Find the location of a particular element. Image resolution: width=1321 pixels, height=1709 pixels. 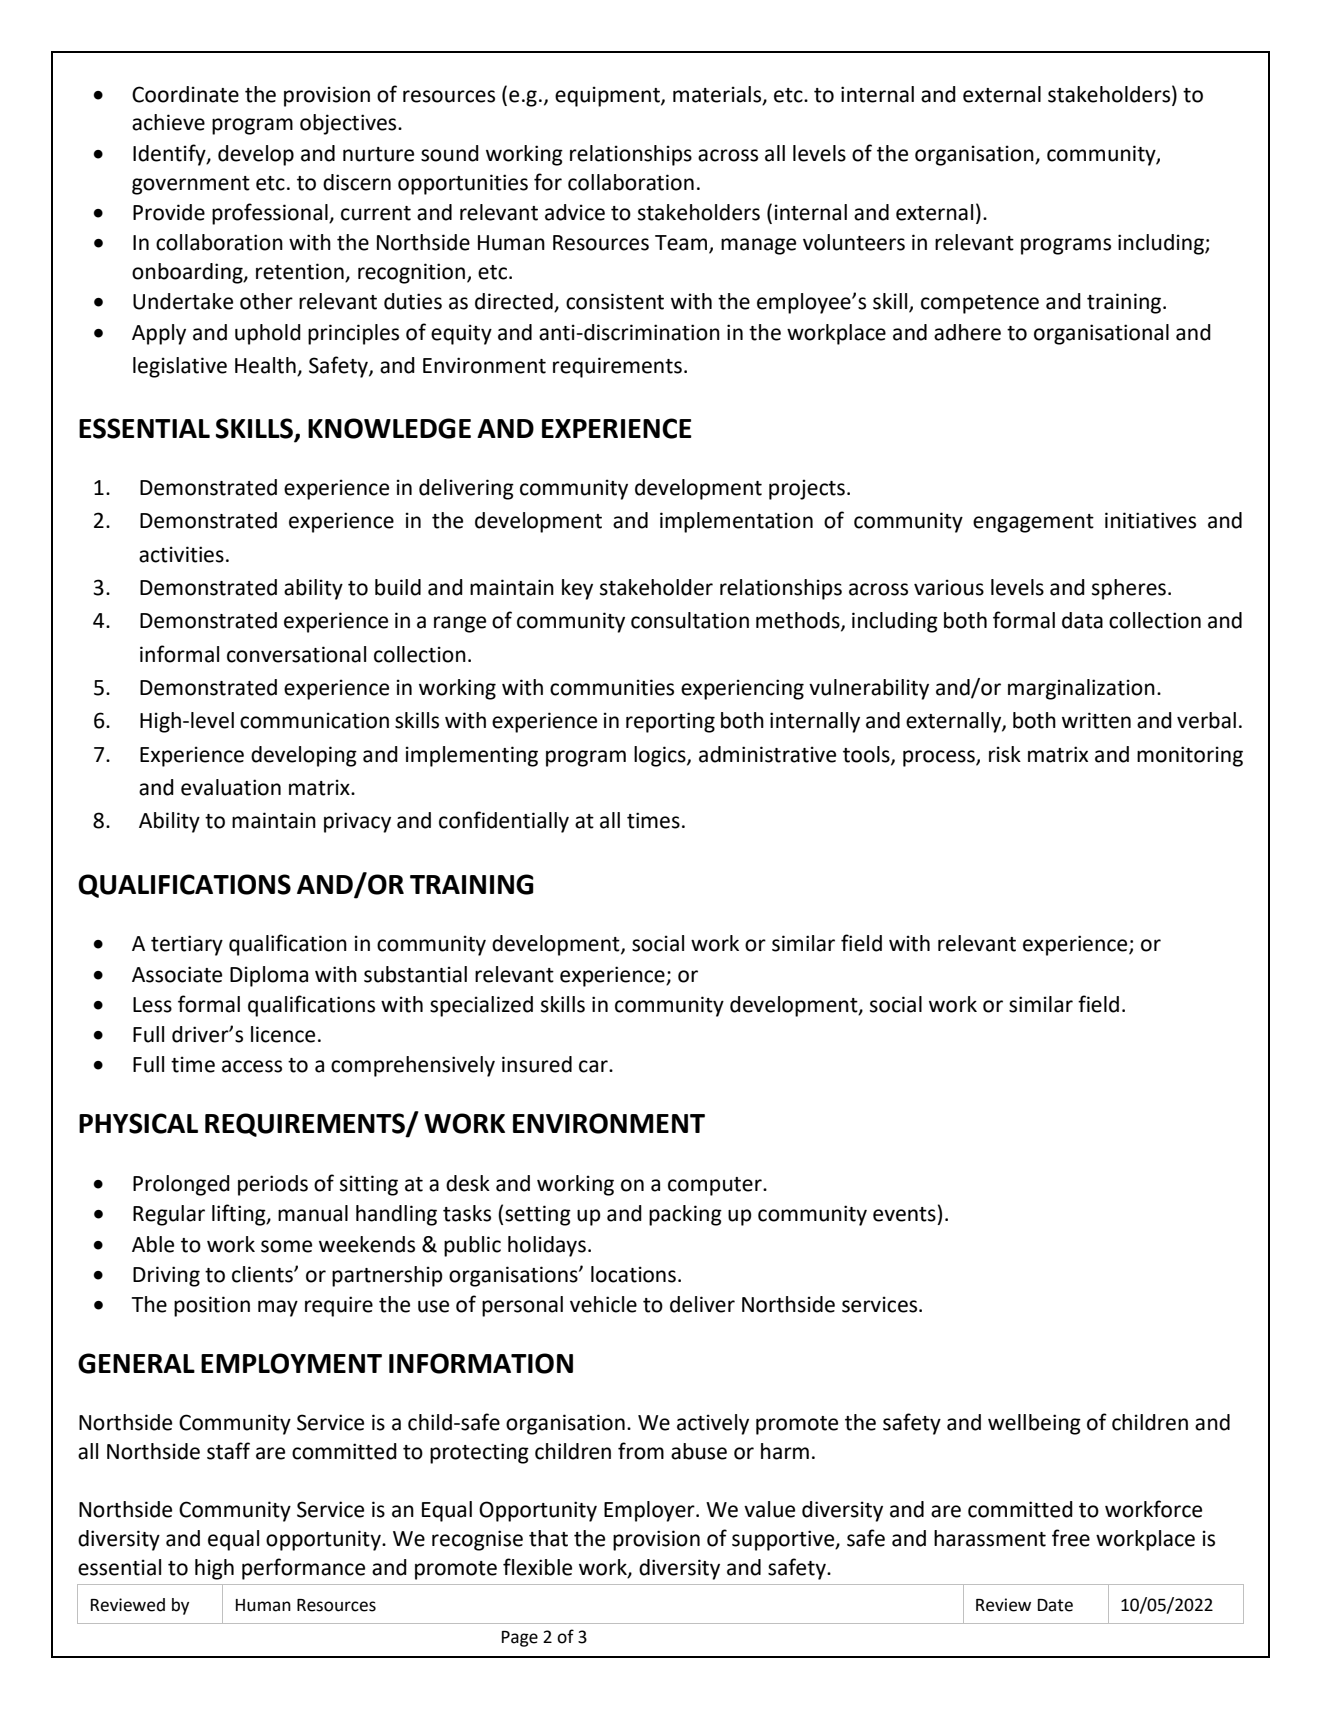

engagement is located at coordinates (1033, 523).
